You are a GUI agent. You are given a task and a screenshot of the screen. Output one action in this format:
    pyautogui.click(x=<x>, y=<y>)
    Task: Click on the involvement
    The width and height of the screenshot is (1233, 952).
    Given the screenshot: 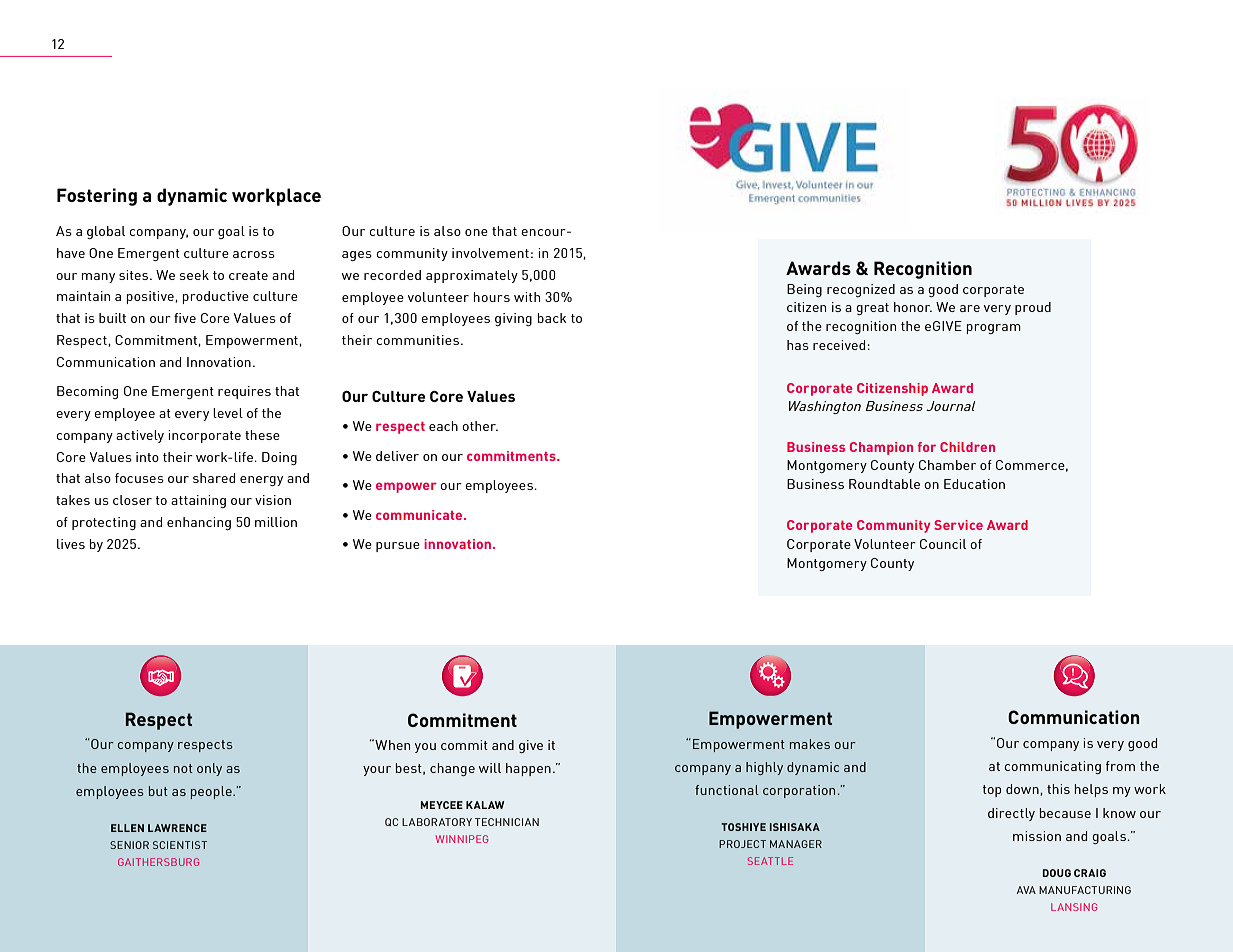 What is the action you would take?
    pyautogui.click(x=490, y=253)
